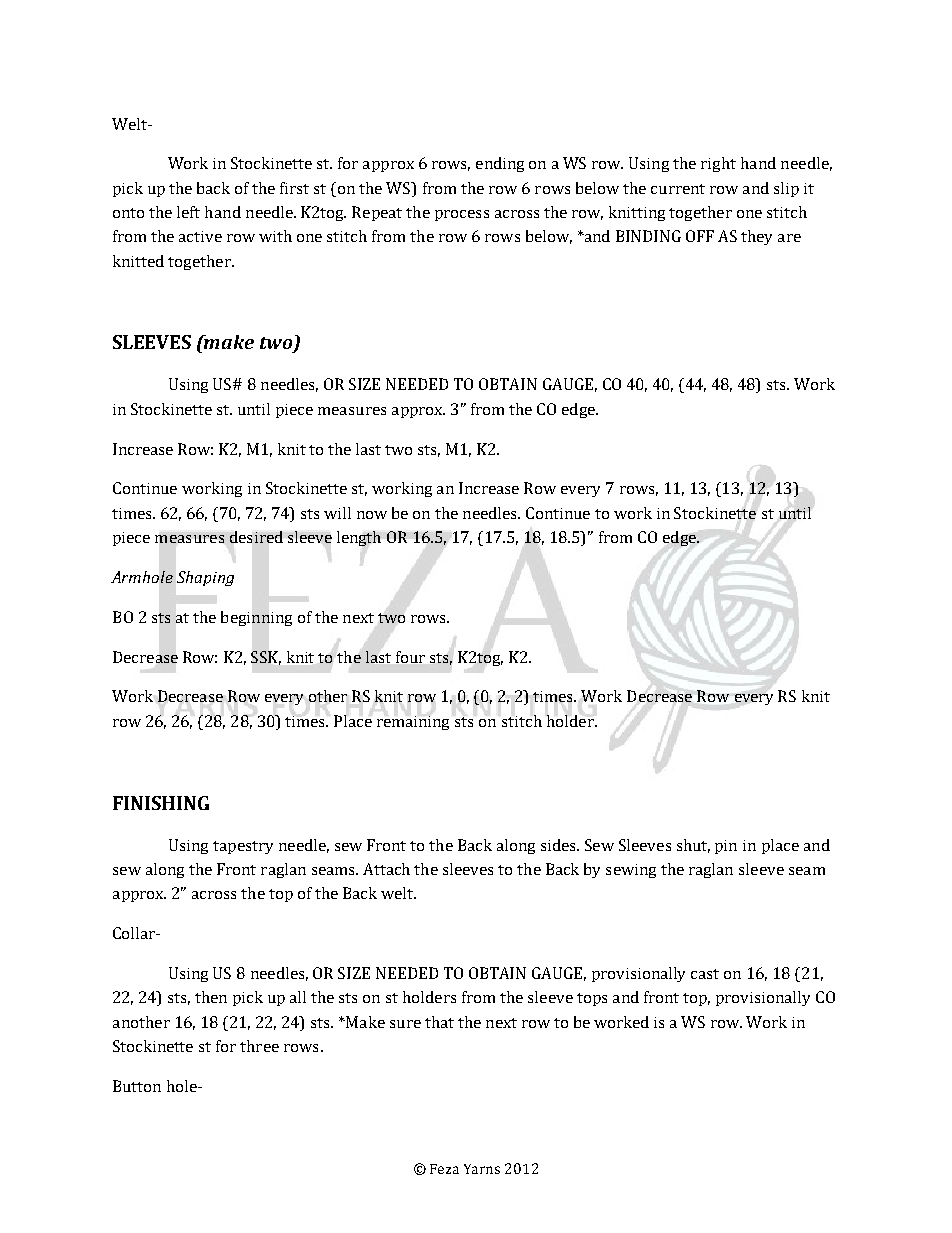 This image has height=1233, width=952. Describe the element at coordinates (705, 974) in the image. I see `cast` at that location.
